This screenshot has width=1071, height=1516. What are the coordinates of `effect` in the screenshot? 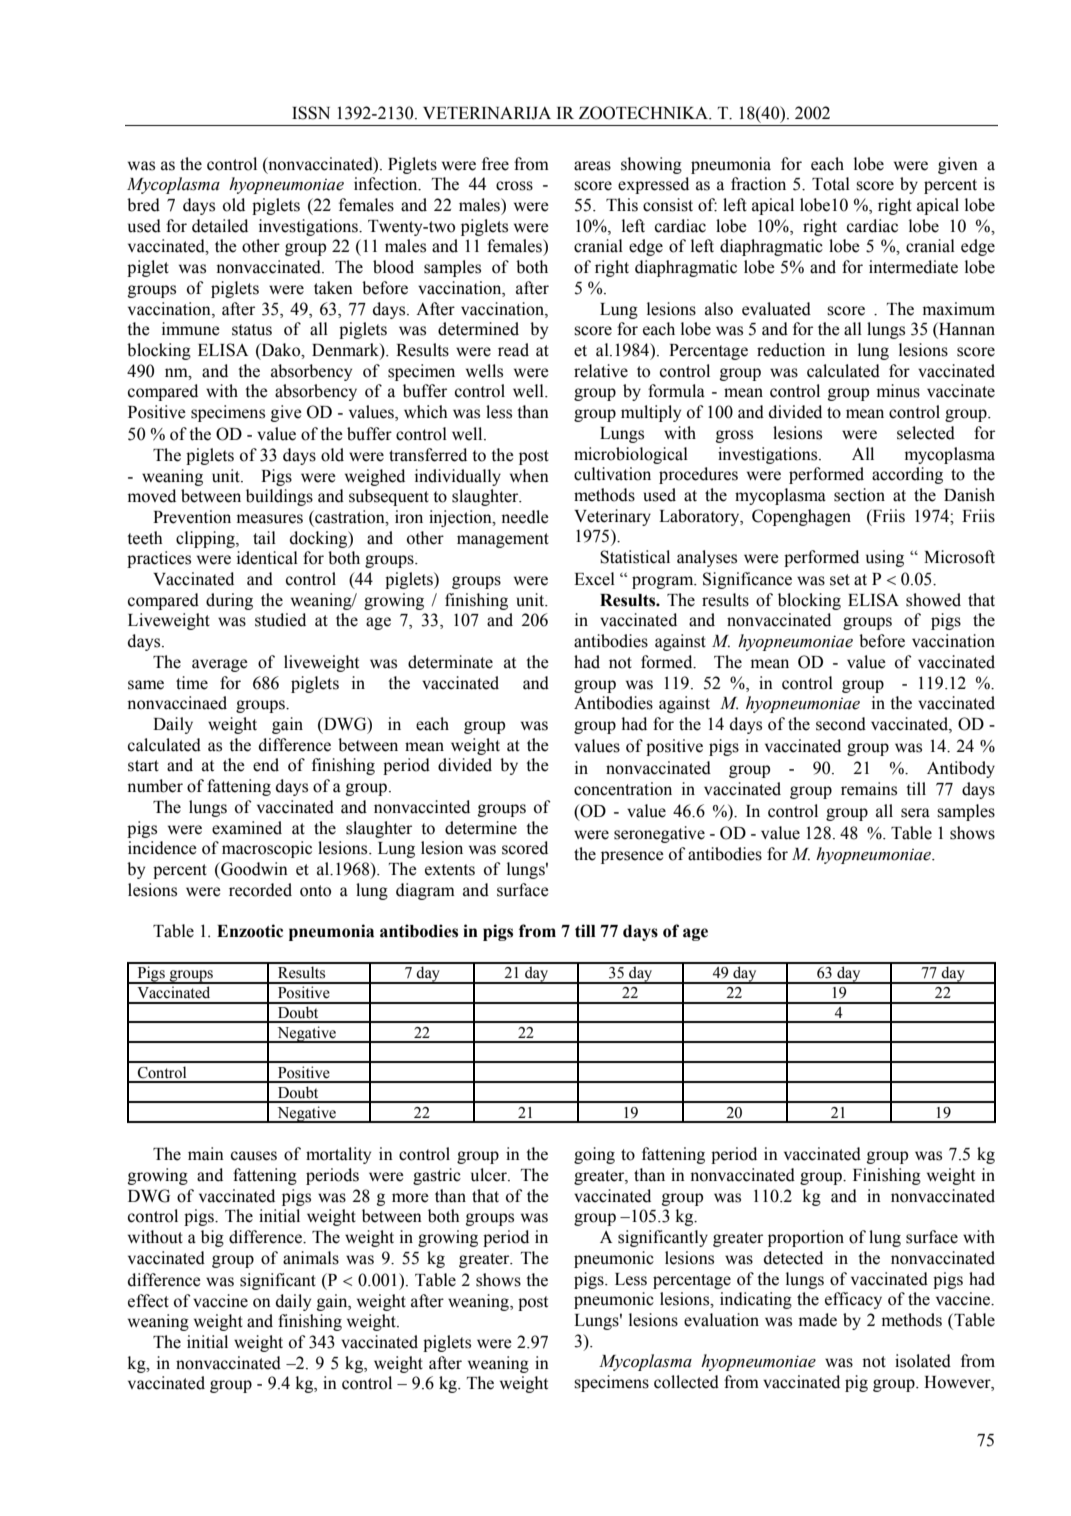 It's located at (148, 1301).
